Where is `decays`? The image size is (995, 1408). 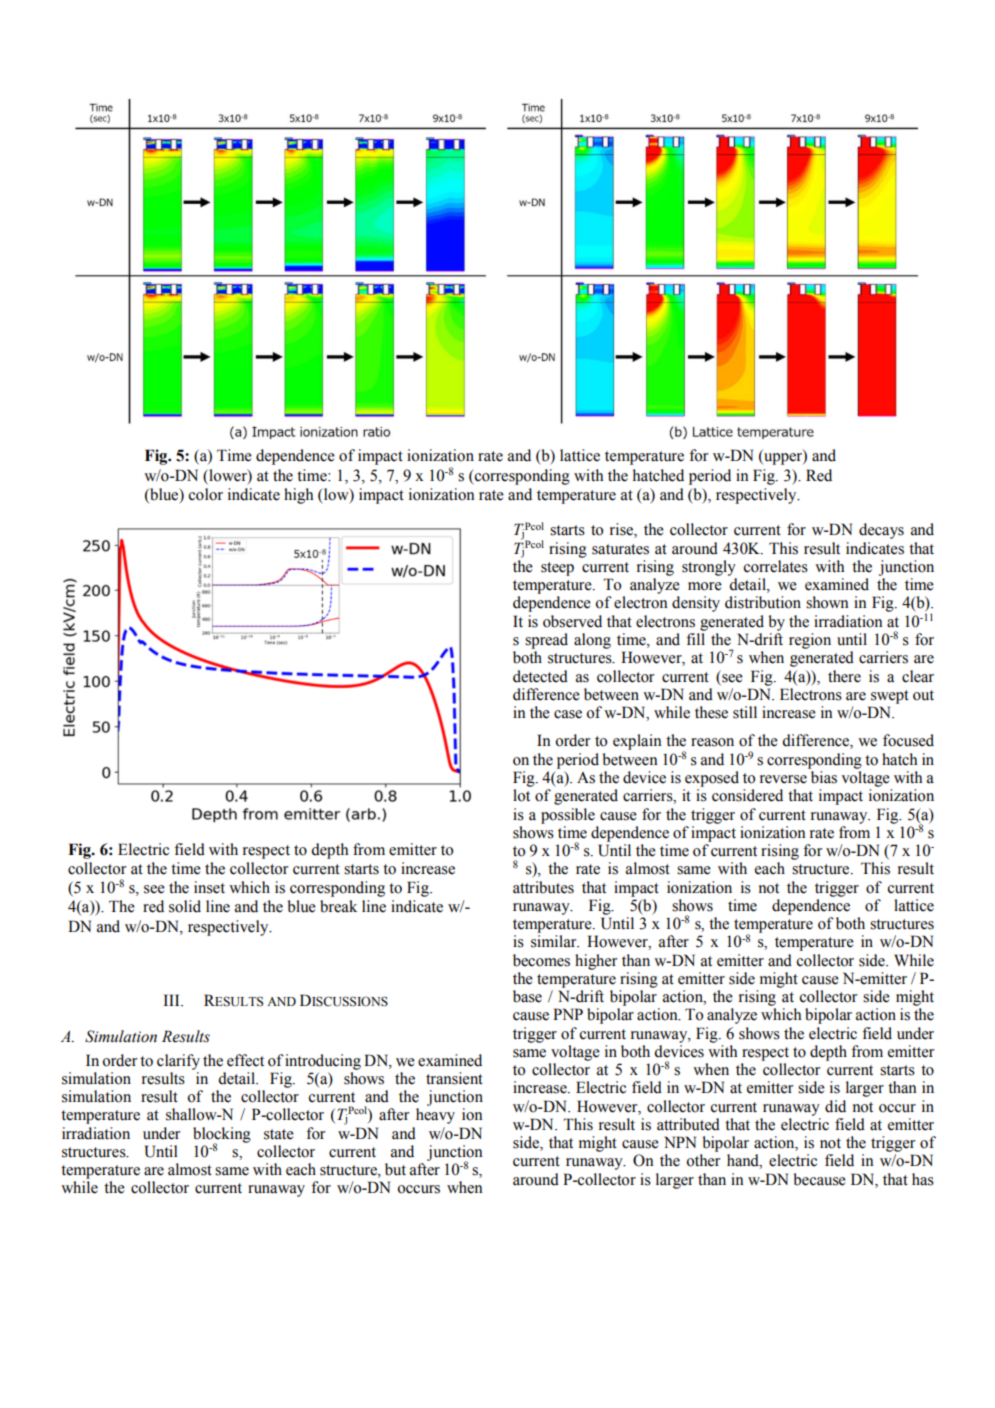
decays is located at coordinates (881, 531).
